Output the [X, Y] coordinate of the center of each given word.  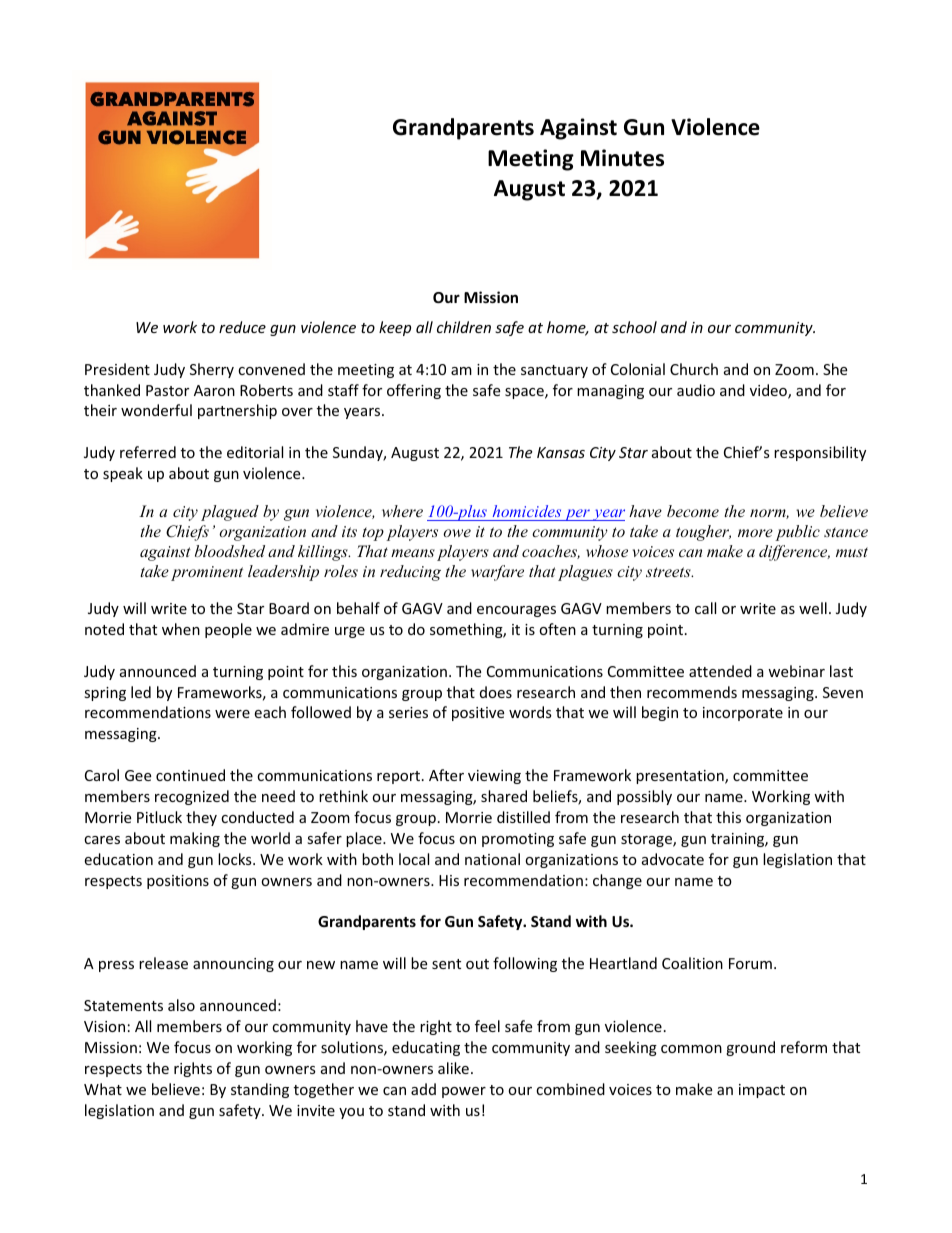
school [634, 327]
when [181, 629]
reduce [242, 327]
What [103, 1089]
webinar [796, 671]
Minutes [622, 158]
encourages [516, 611]
